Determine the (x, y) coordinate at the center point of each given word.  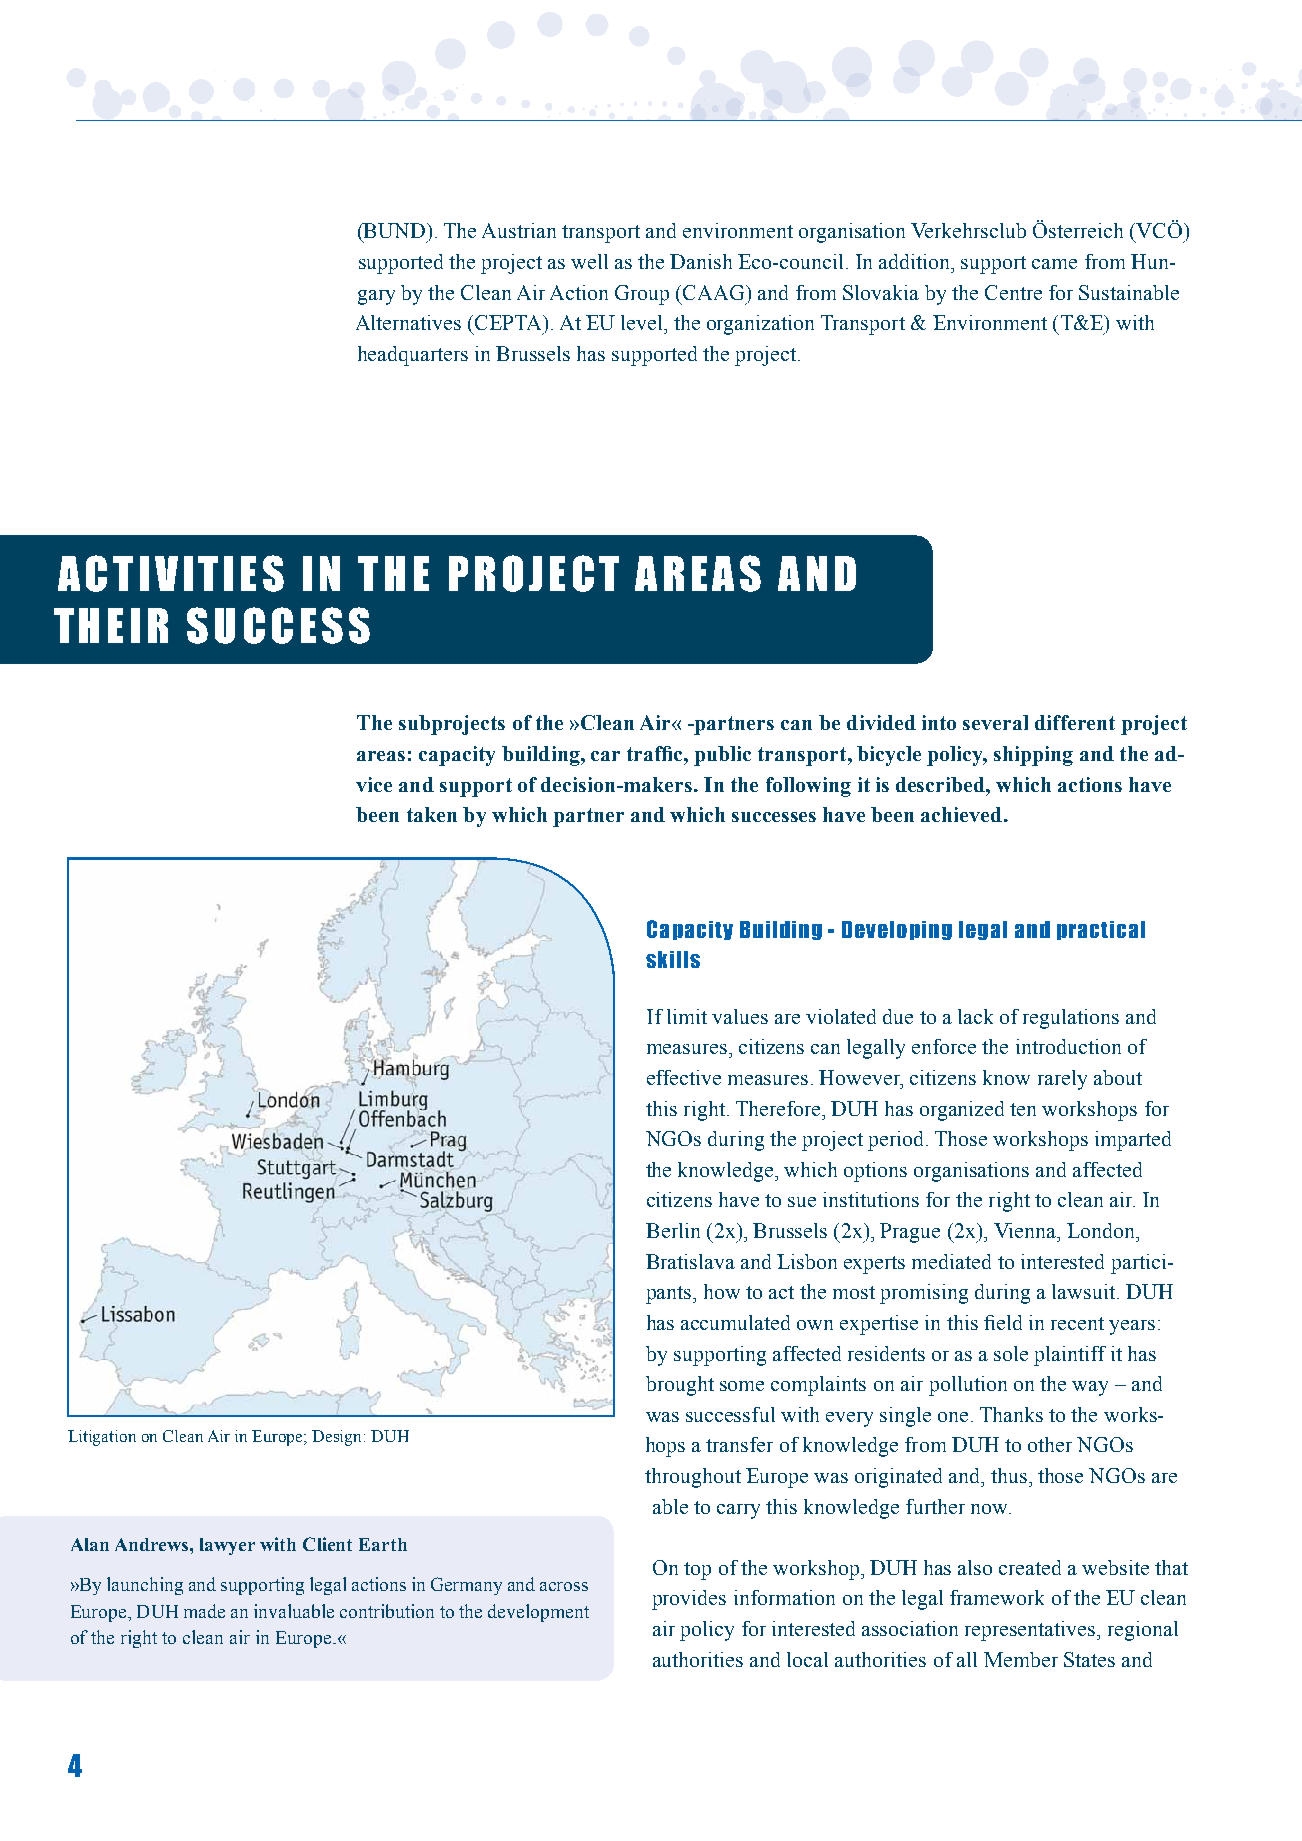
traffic (656, 753)
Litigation (102, 1438)
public (722, 756)
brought (680, 1386)
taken (432, 814)
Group (642, 295)
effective (684, 1077)
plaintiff (1070, 1356)
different (1075, 722)
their (111, 625)
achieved (963, 814)
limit (687, 1016)
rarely (1062, 1080)
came (1054, 264)
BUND (395, 230)
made (204, 1611)
